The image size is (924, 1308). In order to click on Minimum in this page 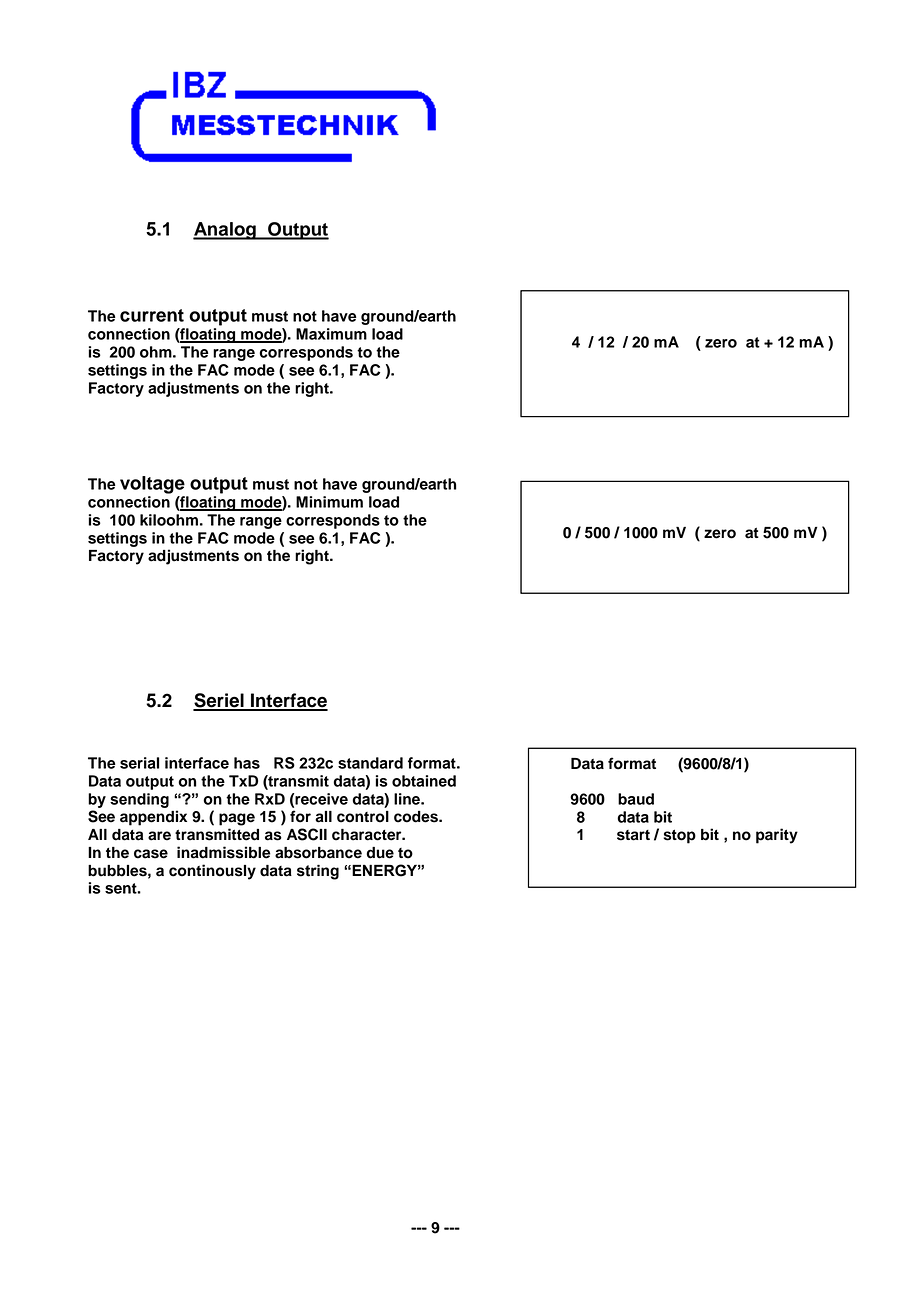, I will do `click(329, 502)`.
